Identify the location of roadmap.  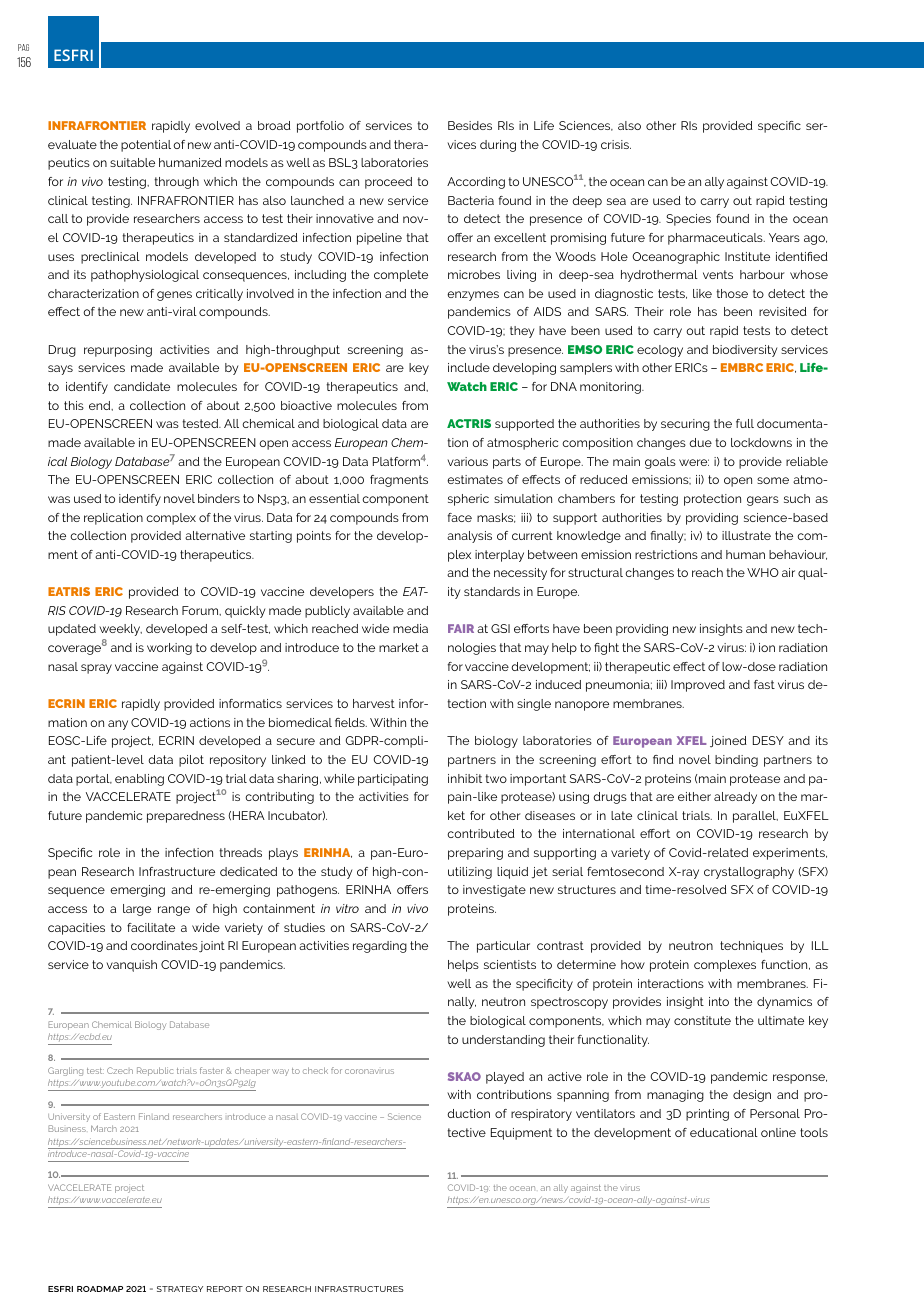
(100, 1289).
